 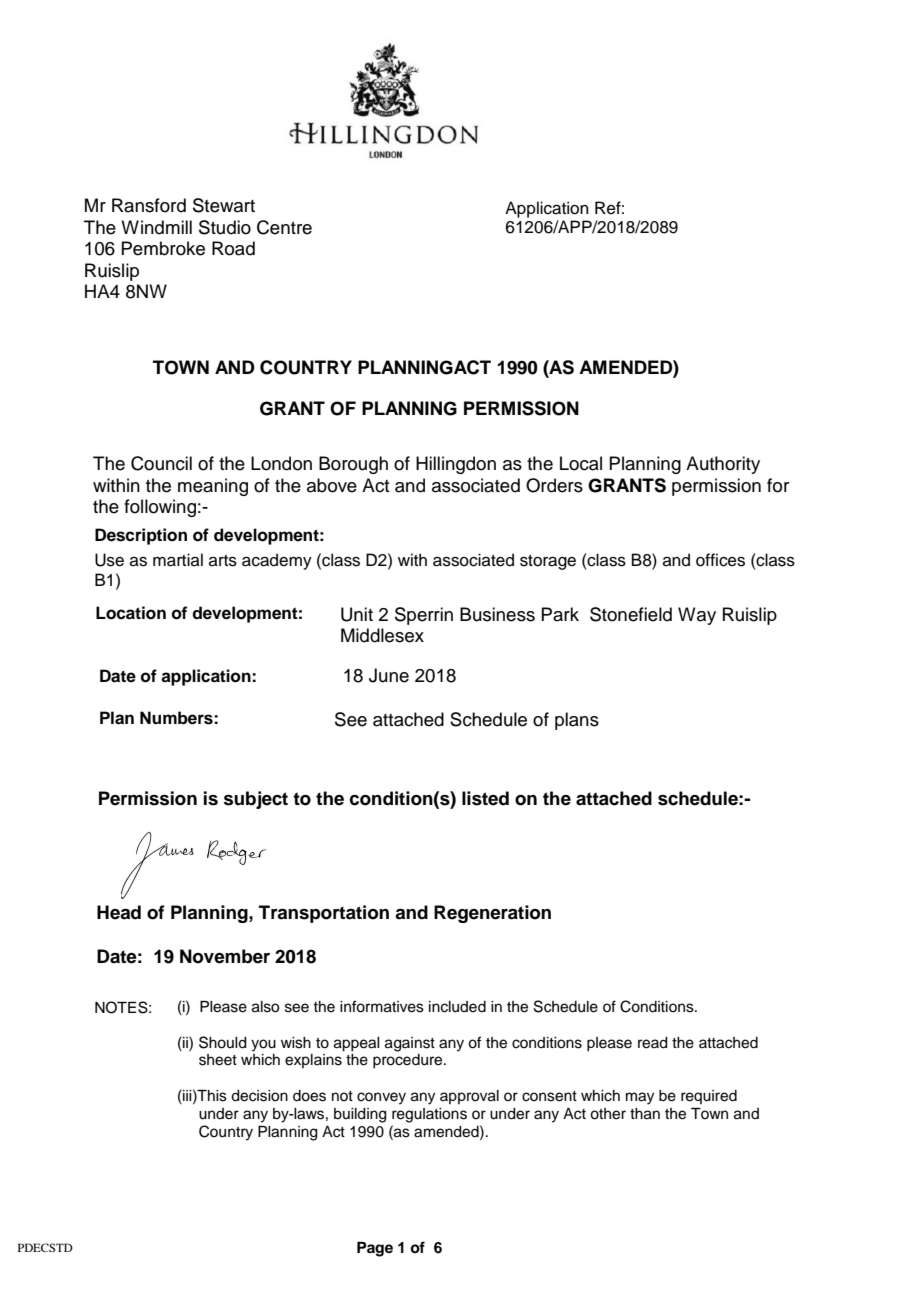 What do you see at coordinates (259, 1096) in the screenshot?
I see `decision` at bounding box center [259, 1096].
